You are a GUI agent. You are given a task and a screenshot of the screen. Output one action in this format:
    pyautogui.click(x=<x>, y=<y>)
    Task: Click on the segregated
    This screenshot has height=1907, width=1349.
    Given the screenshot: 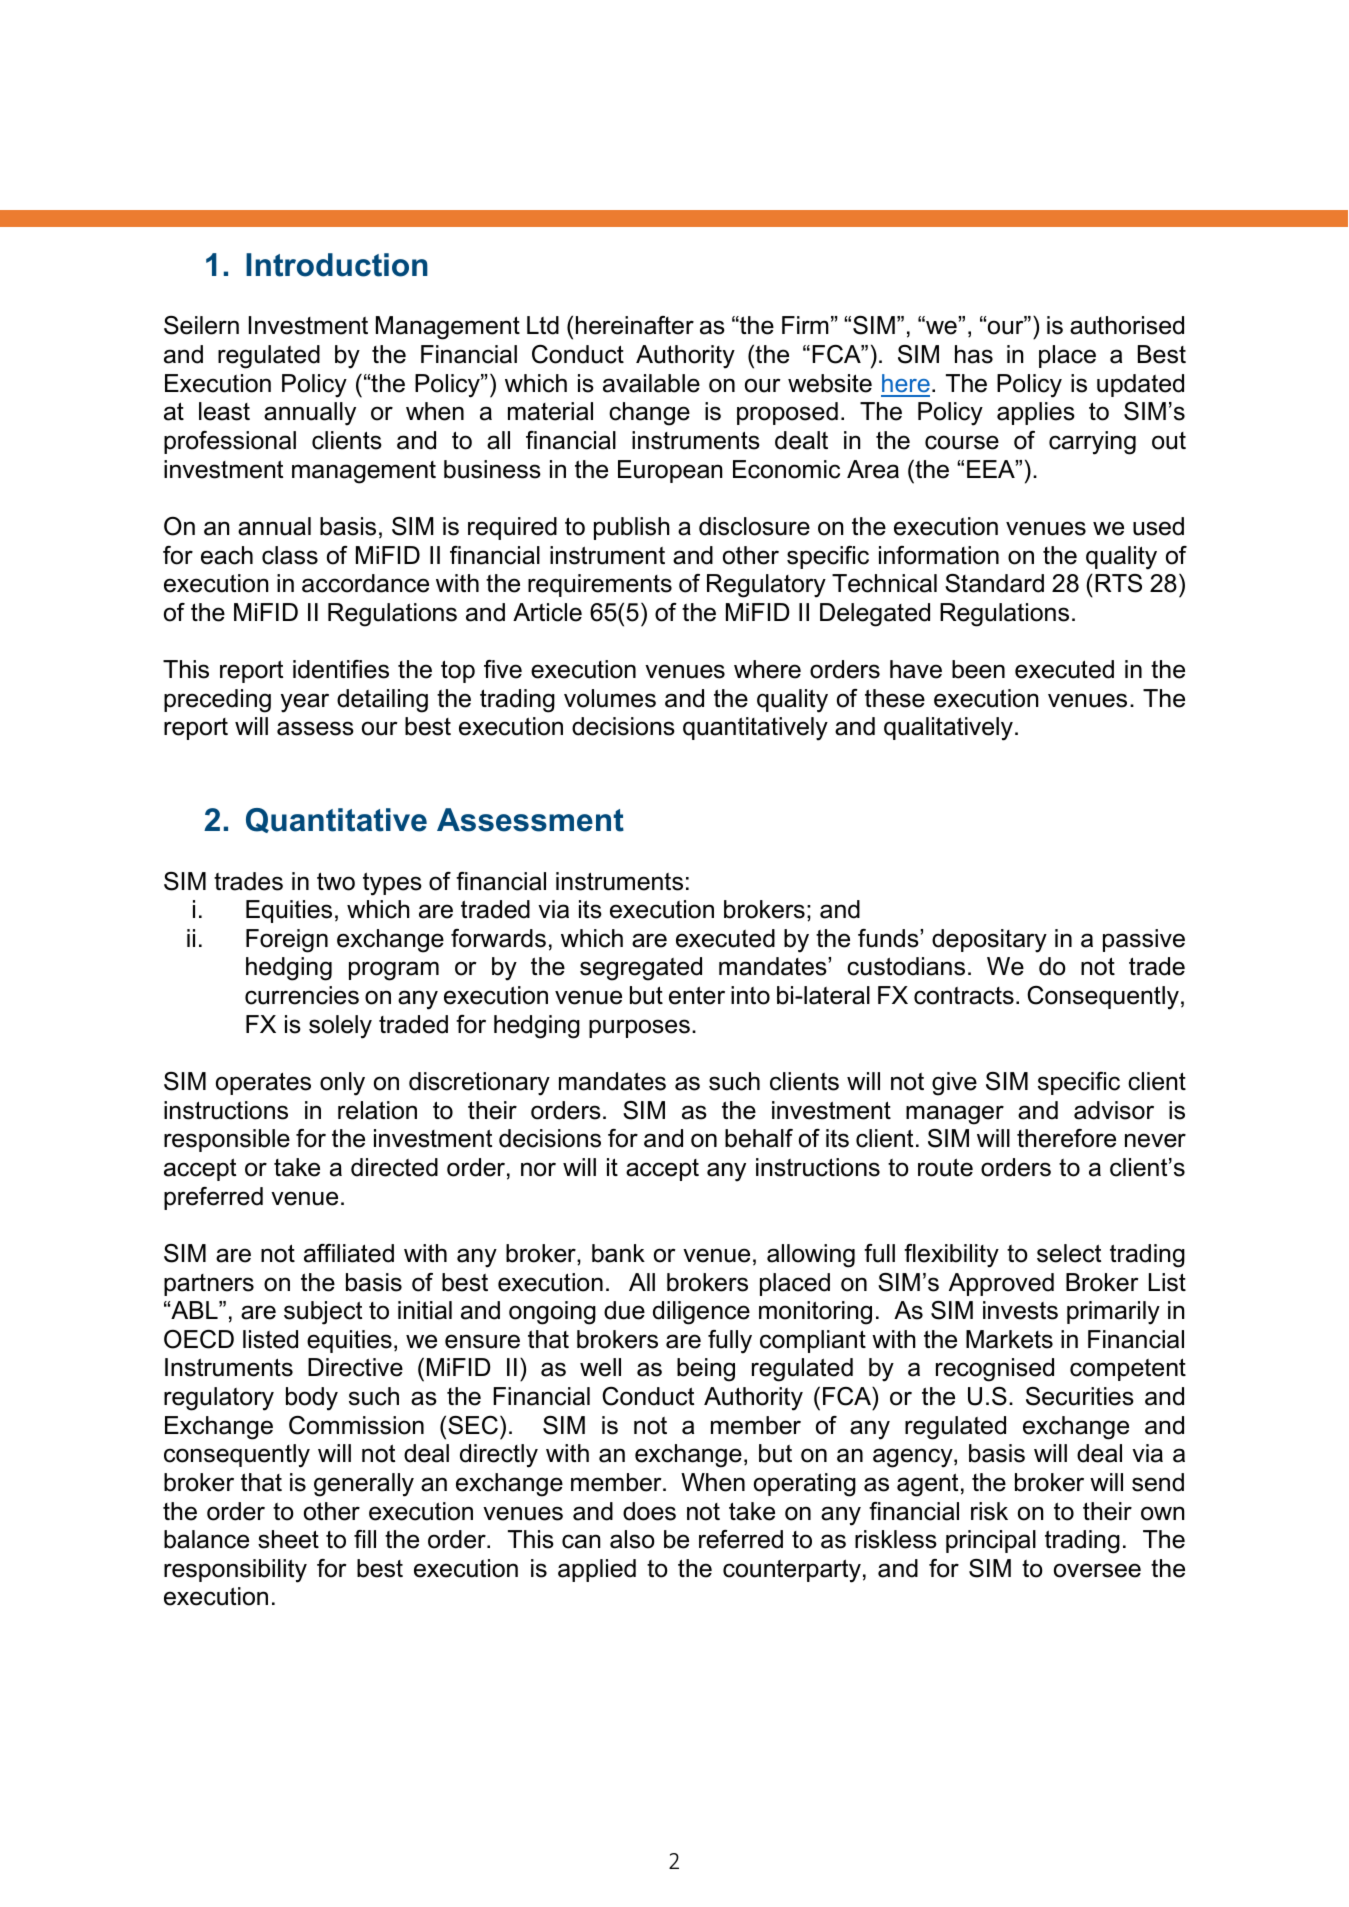 What is the action you would take?
    pyautogui.click(x=641, y=969)
